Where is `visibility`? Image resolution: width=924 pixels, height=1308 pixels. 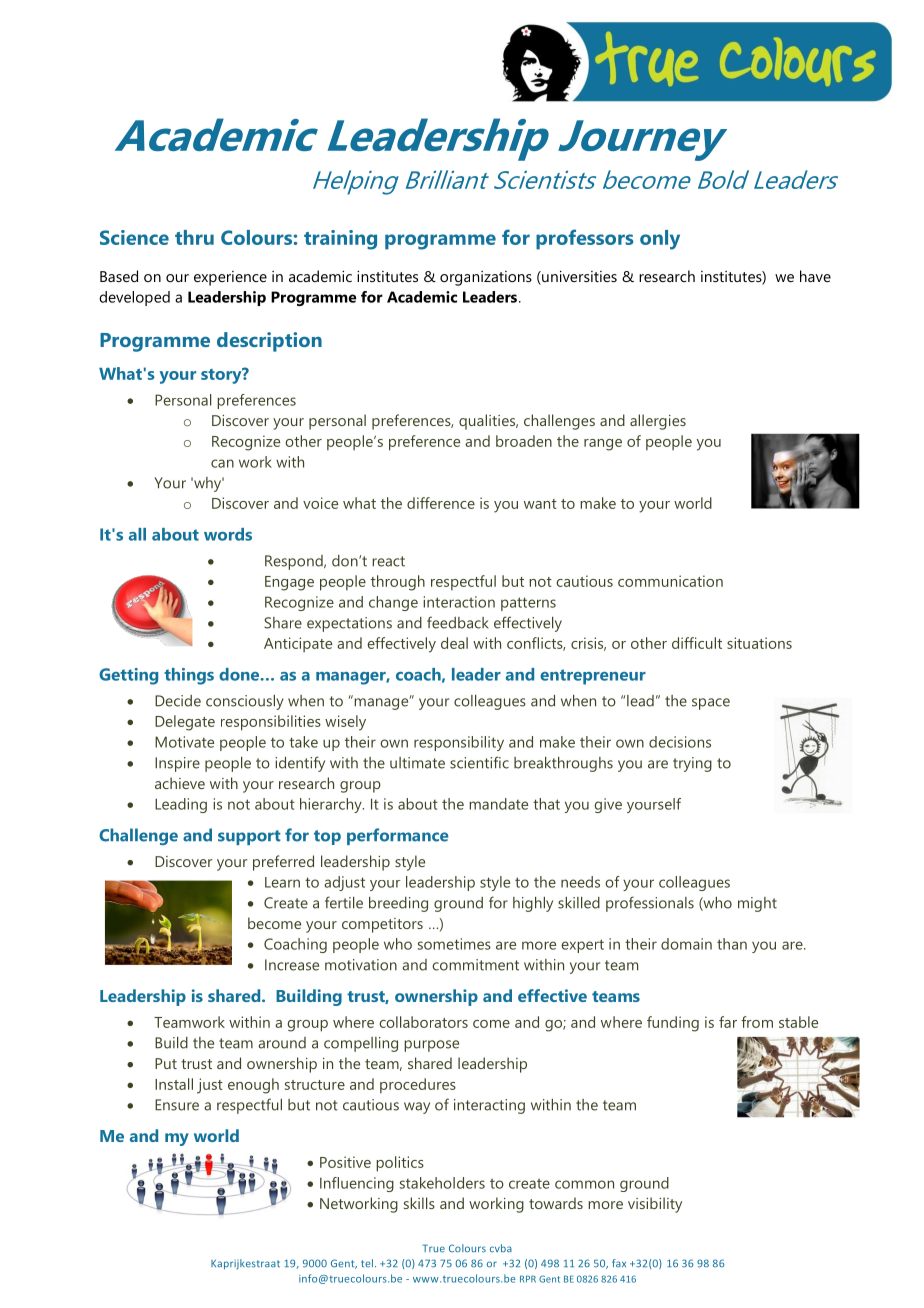
visibility is located at coordinates (655, 1205).
